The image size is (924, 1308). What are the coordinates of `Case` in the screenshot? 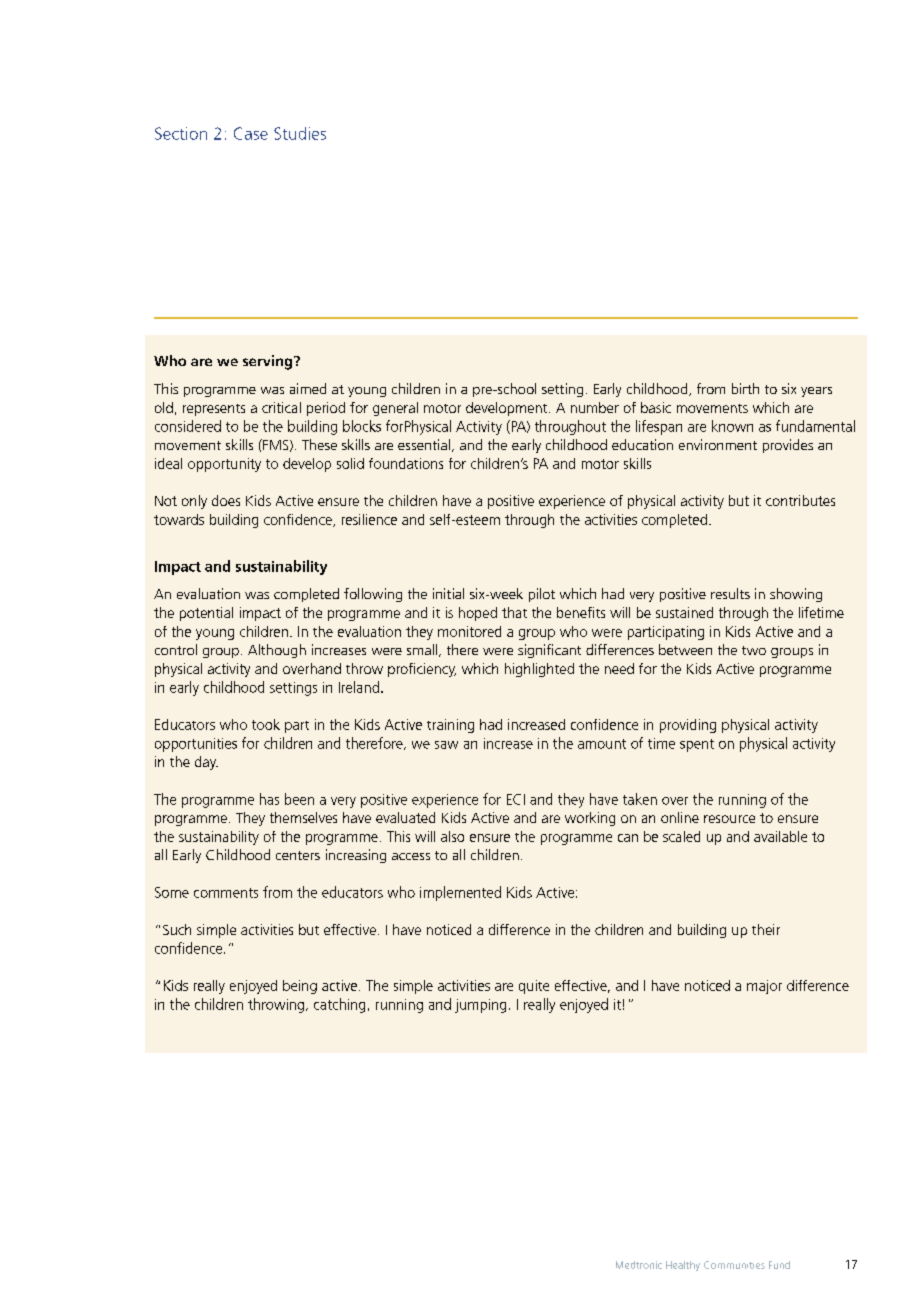 It's located at (251, 133).
